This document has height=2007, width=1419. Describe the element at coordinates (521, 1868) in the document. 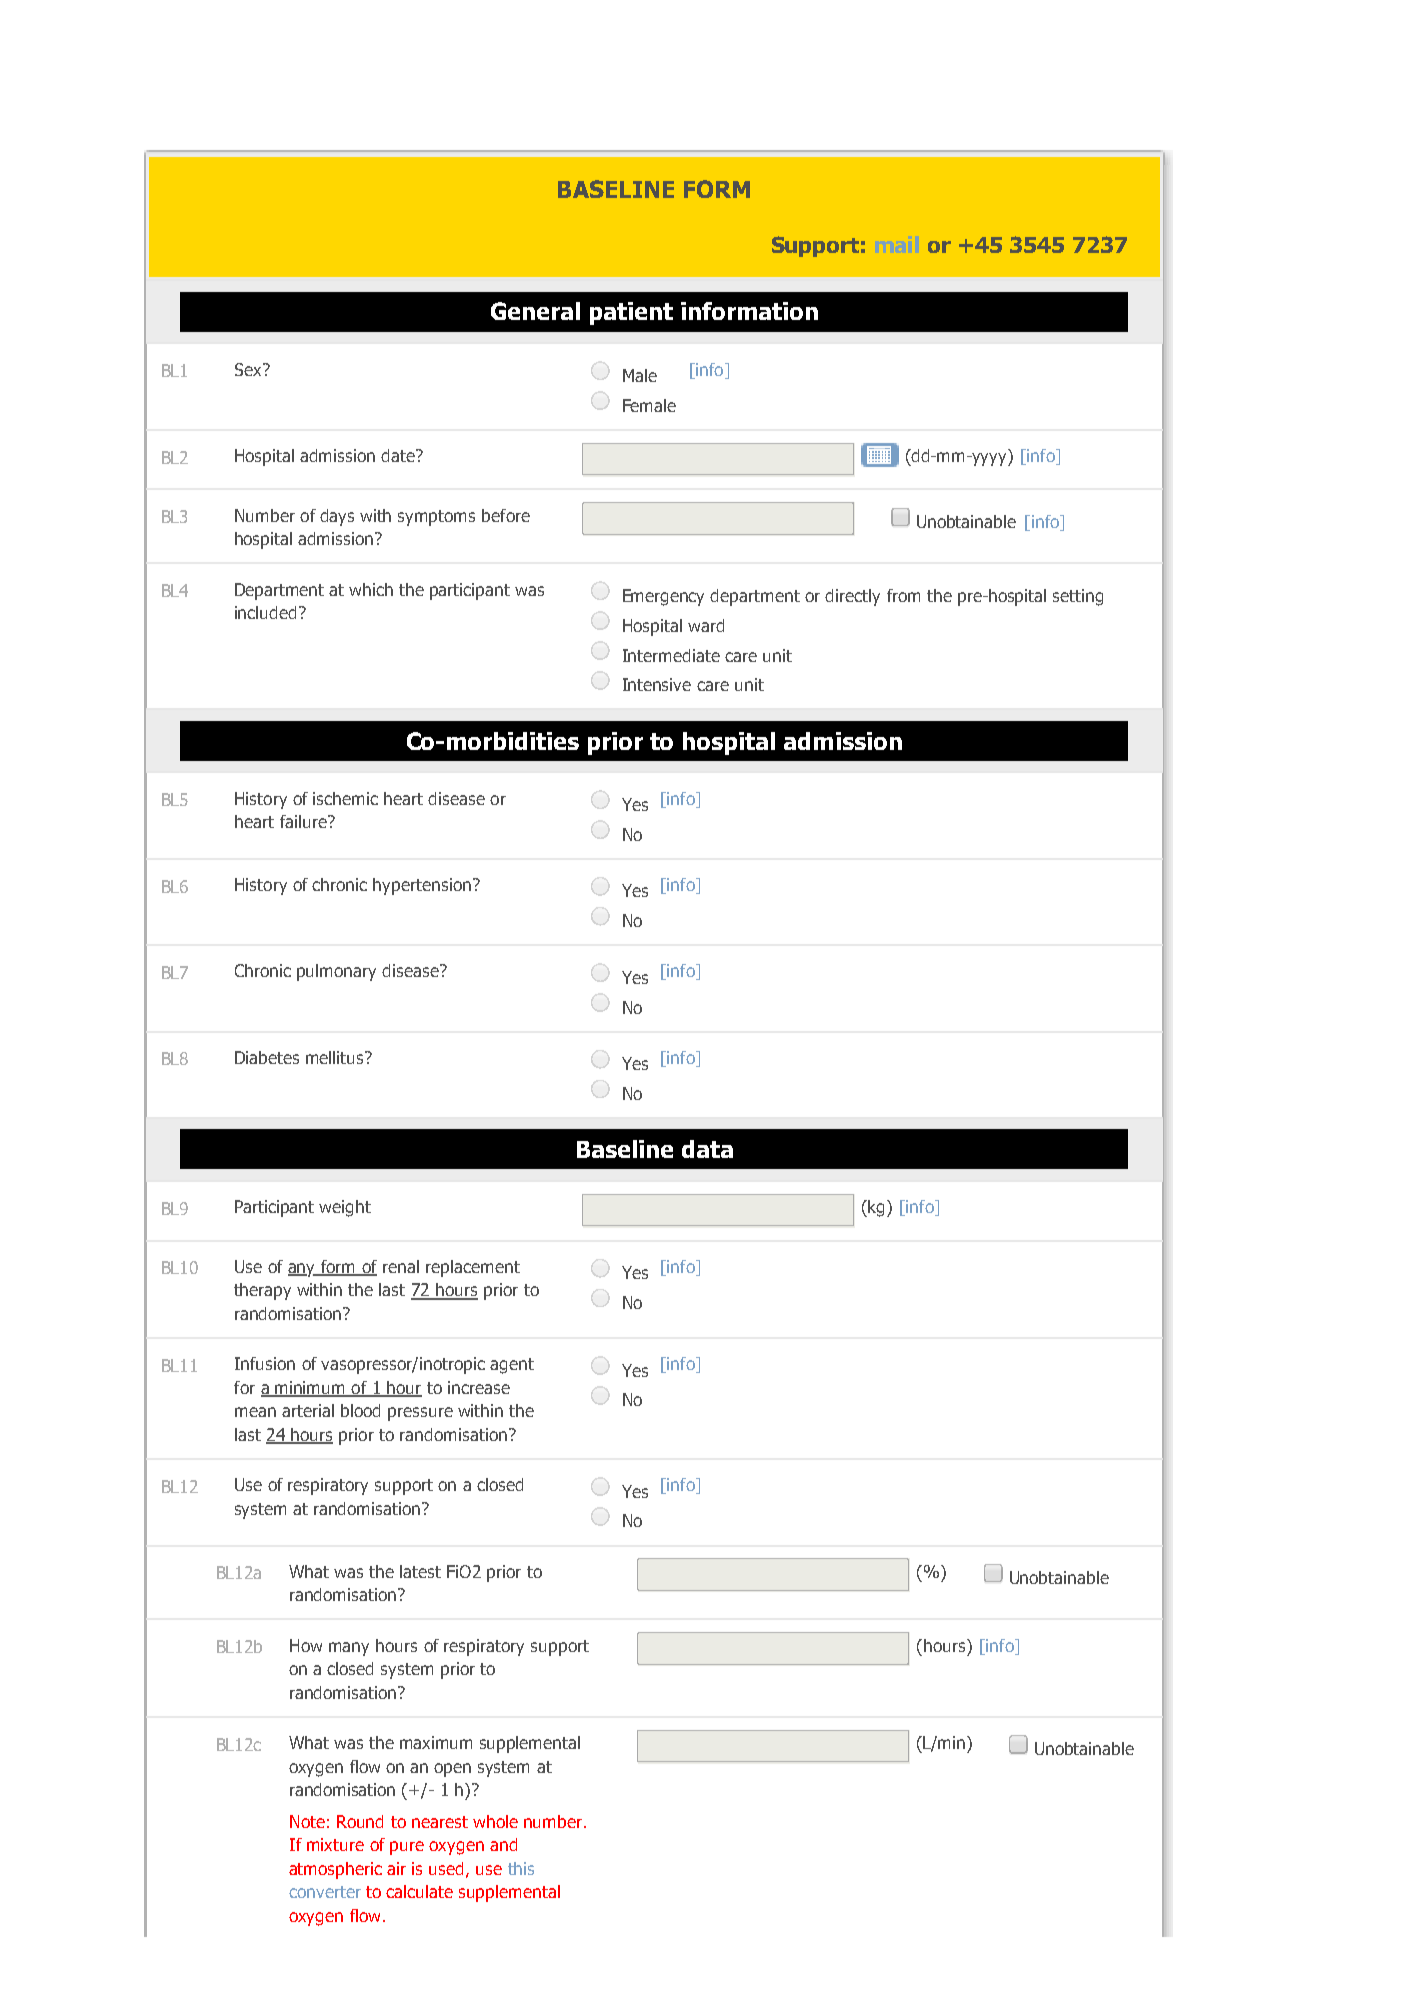

I see `this` at that location.
